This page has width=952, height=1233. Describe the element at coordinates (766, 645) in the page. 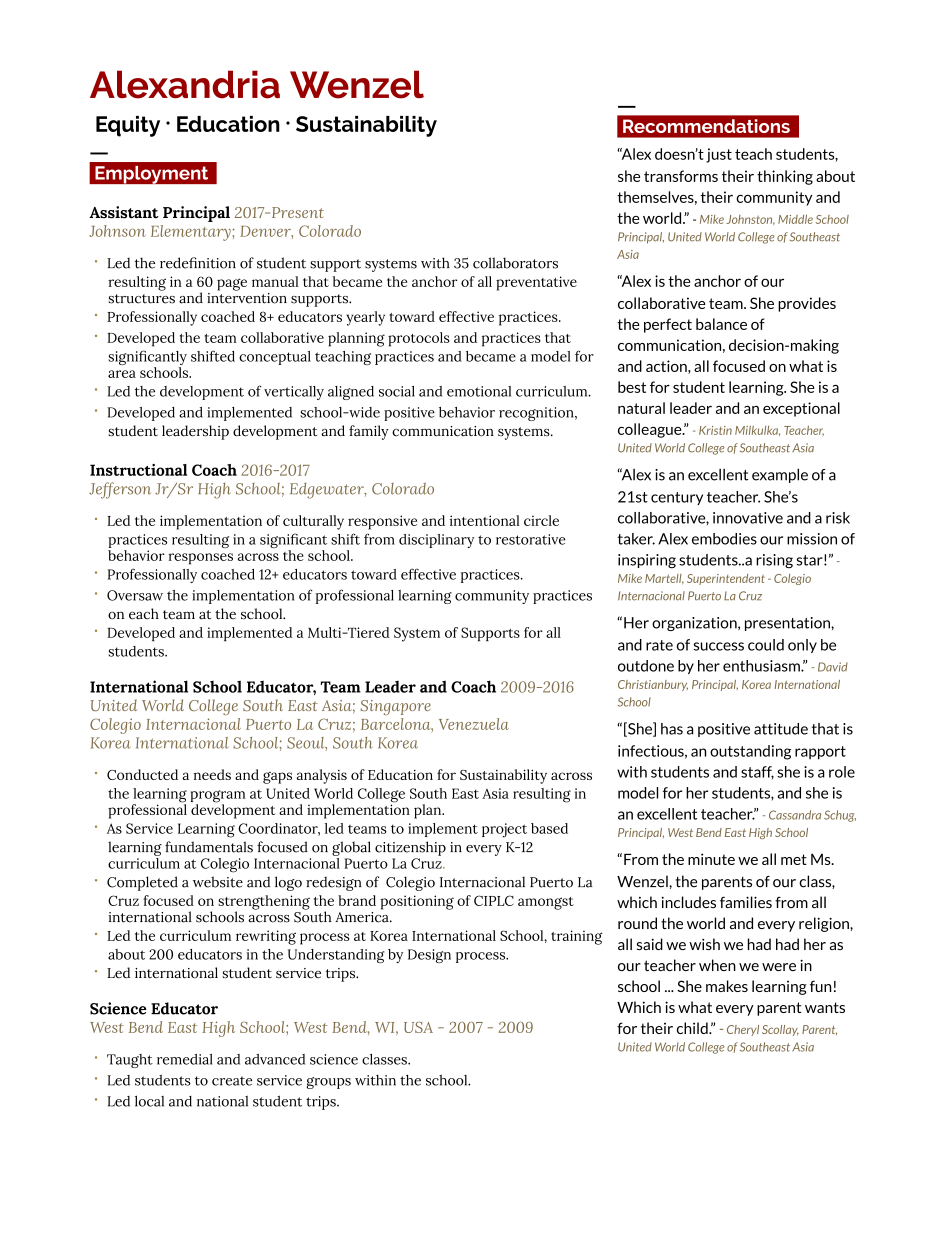

I see `could` at that location.
